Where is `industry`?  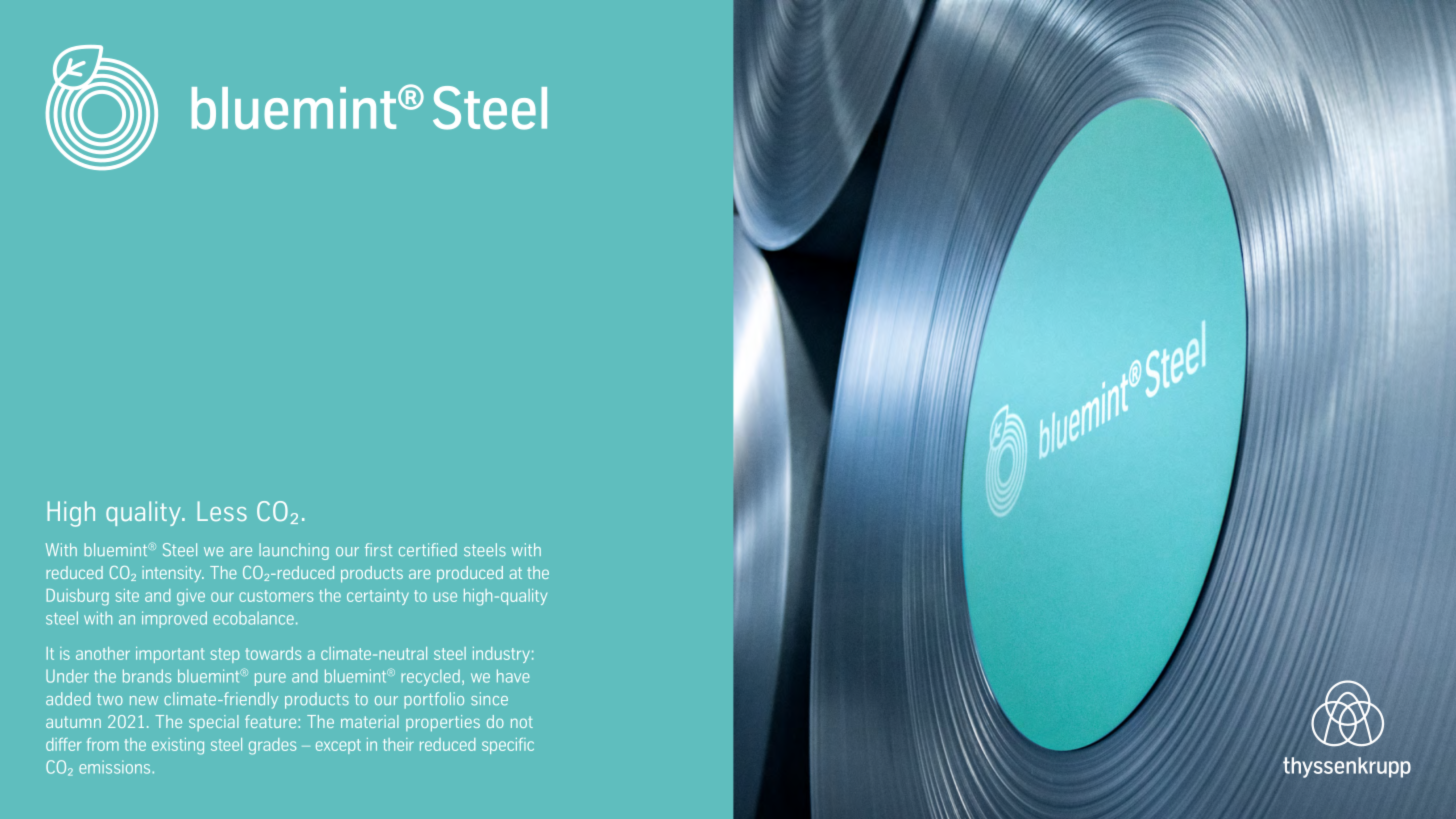
industry is located at coordinates (501, 655).
